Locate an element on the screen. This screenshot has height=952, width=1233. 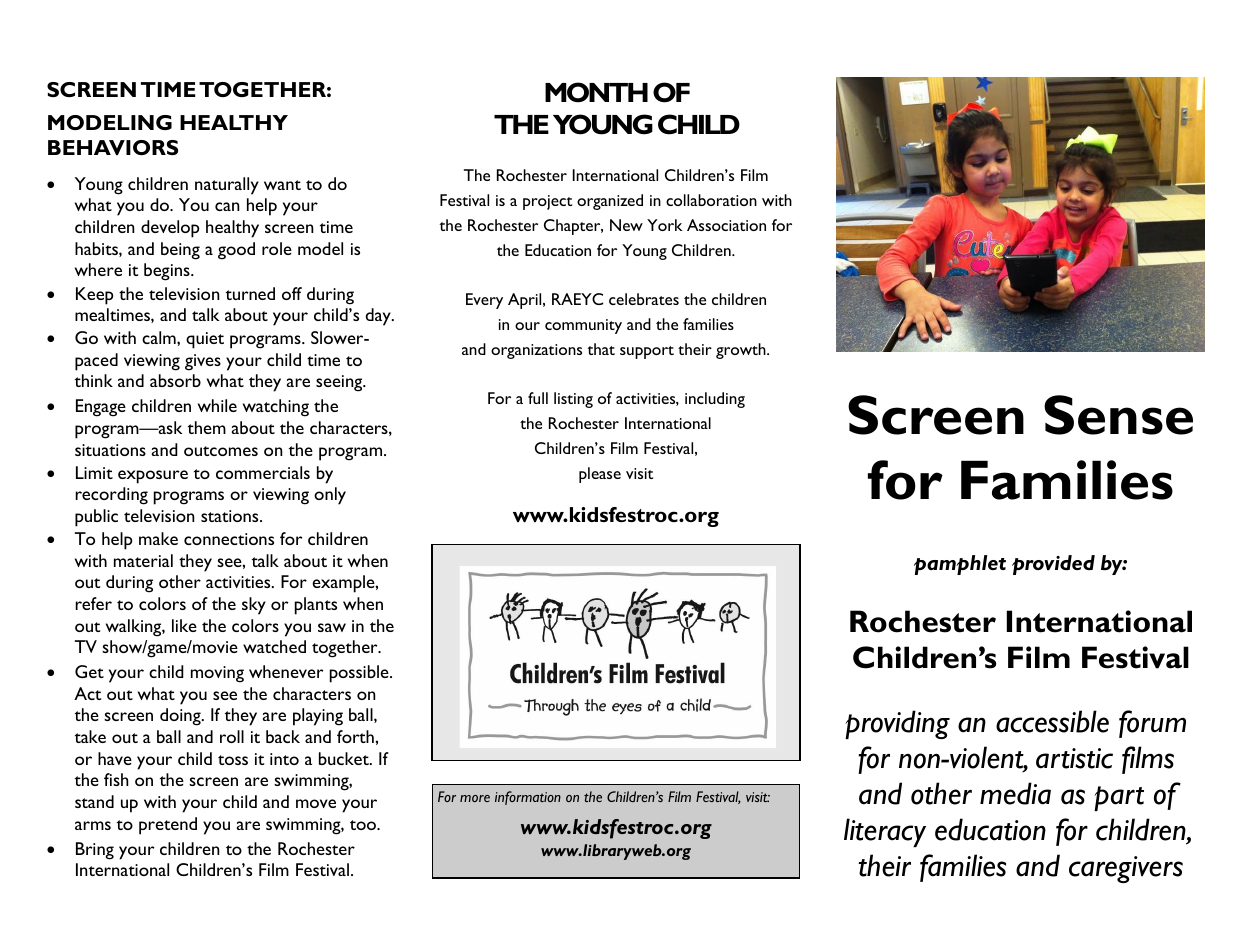
BEHAVIORS is located at coordinates (113, 147).
